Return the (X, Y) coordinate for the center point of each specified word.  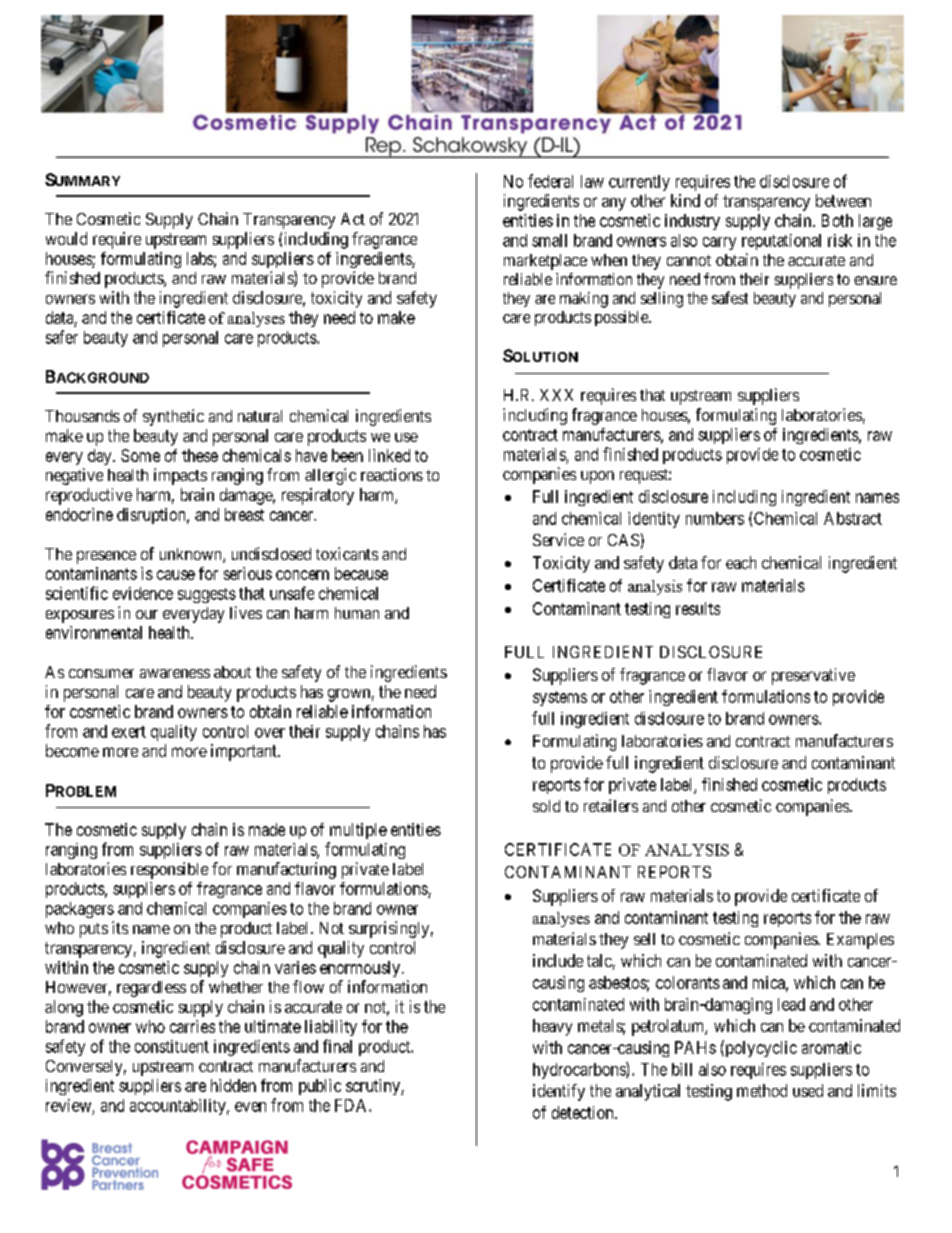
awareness (175, 673)
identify (559, 1092)
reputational (781, 242)
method (762, 1090)
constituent (172, 1046)
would (66, 238)
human (357, 613)
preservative (813, 676)
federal (550, 181)
